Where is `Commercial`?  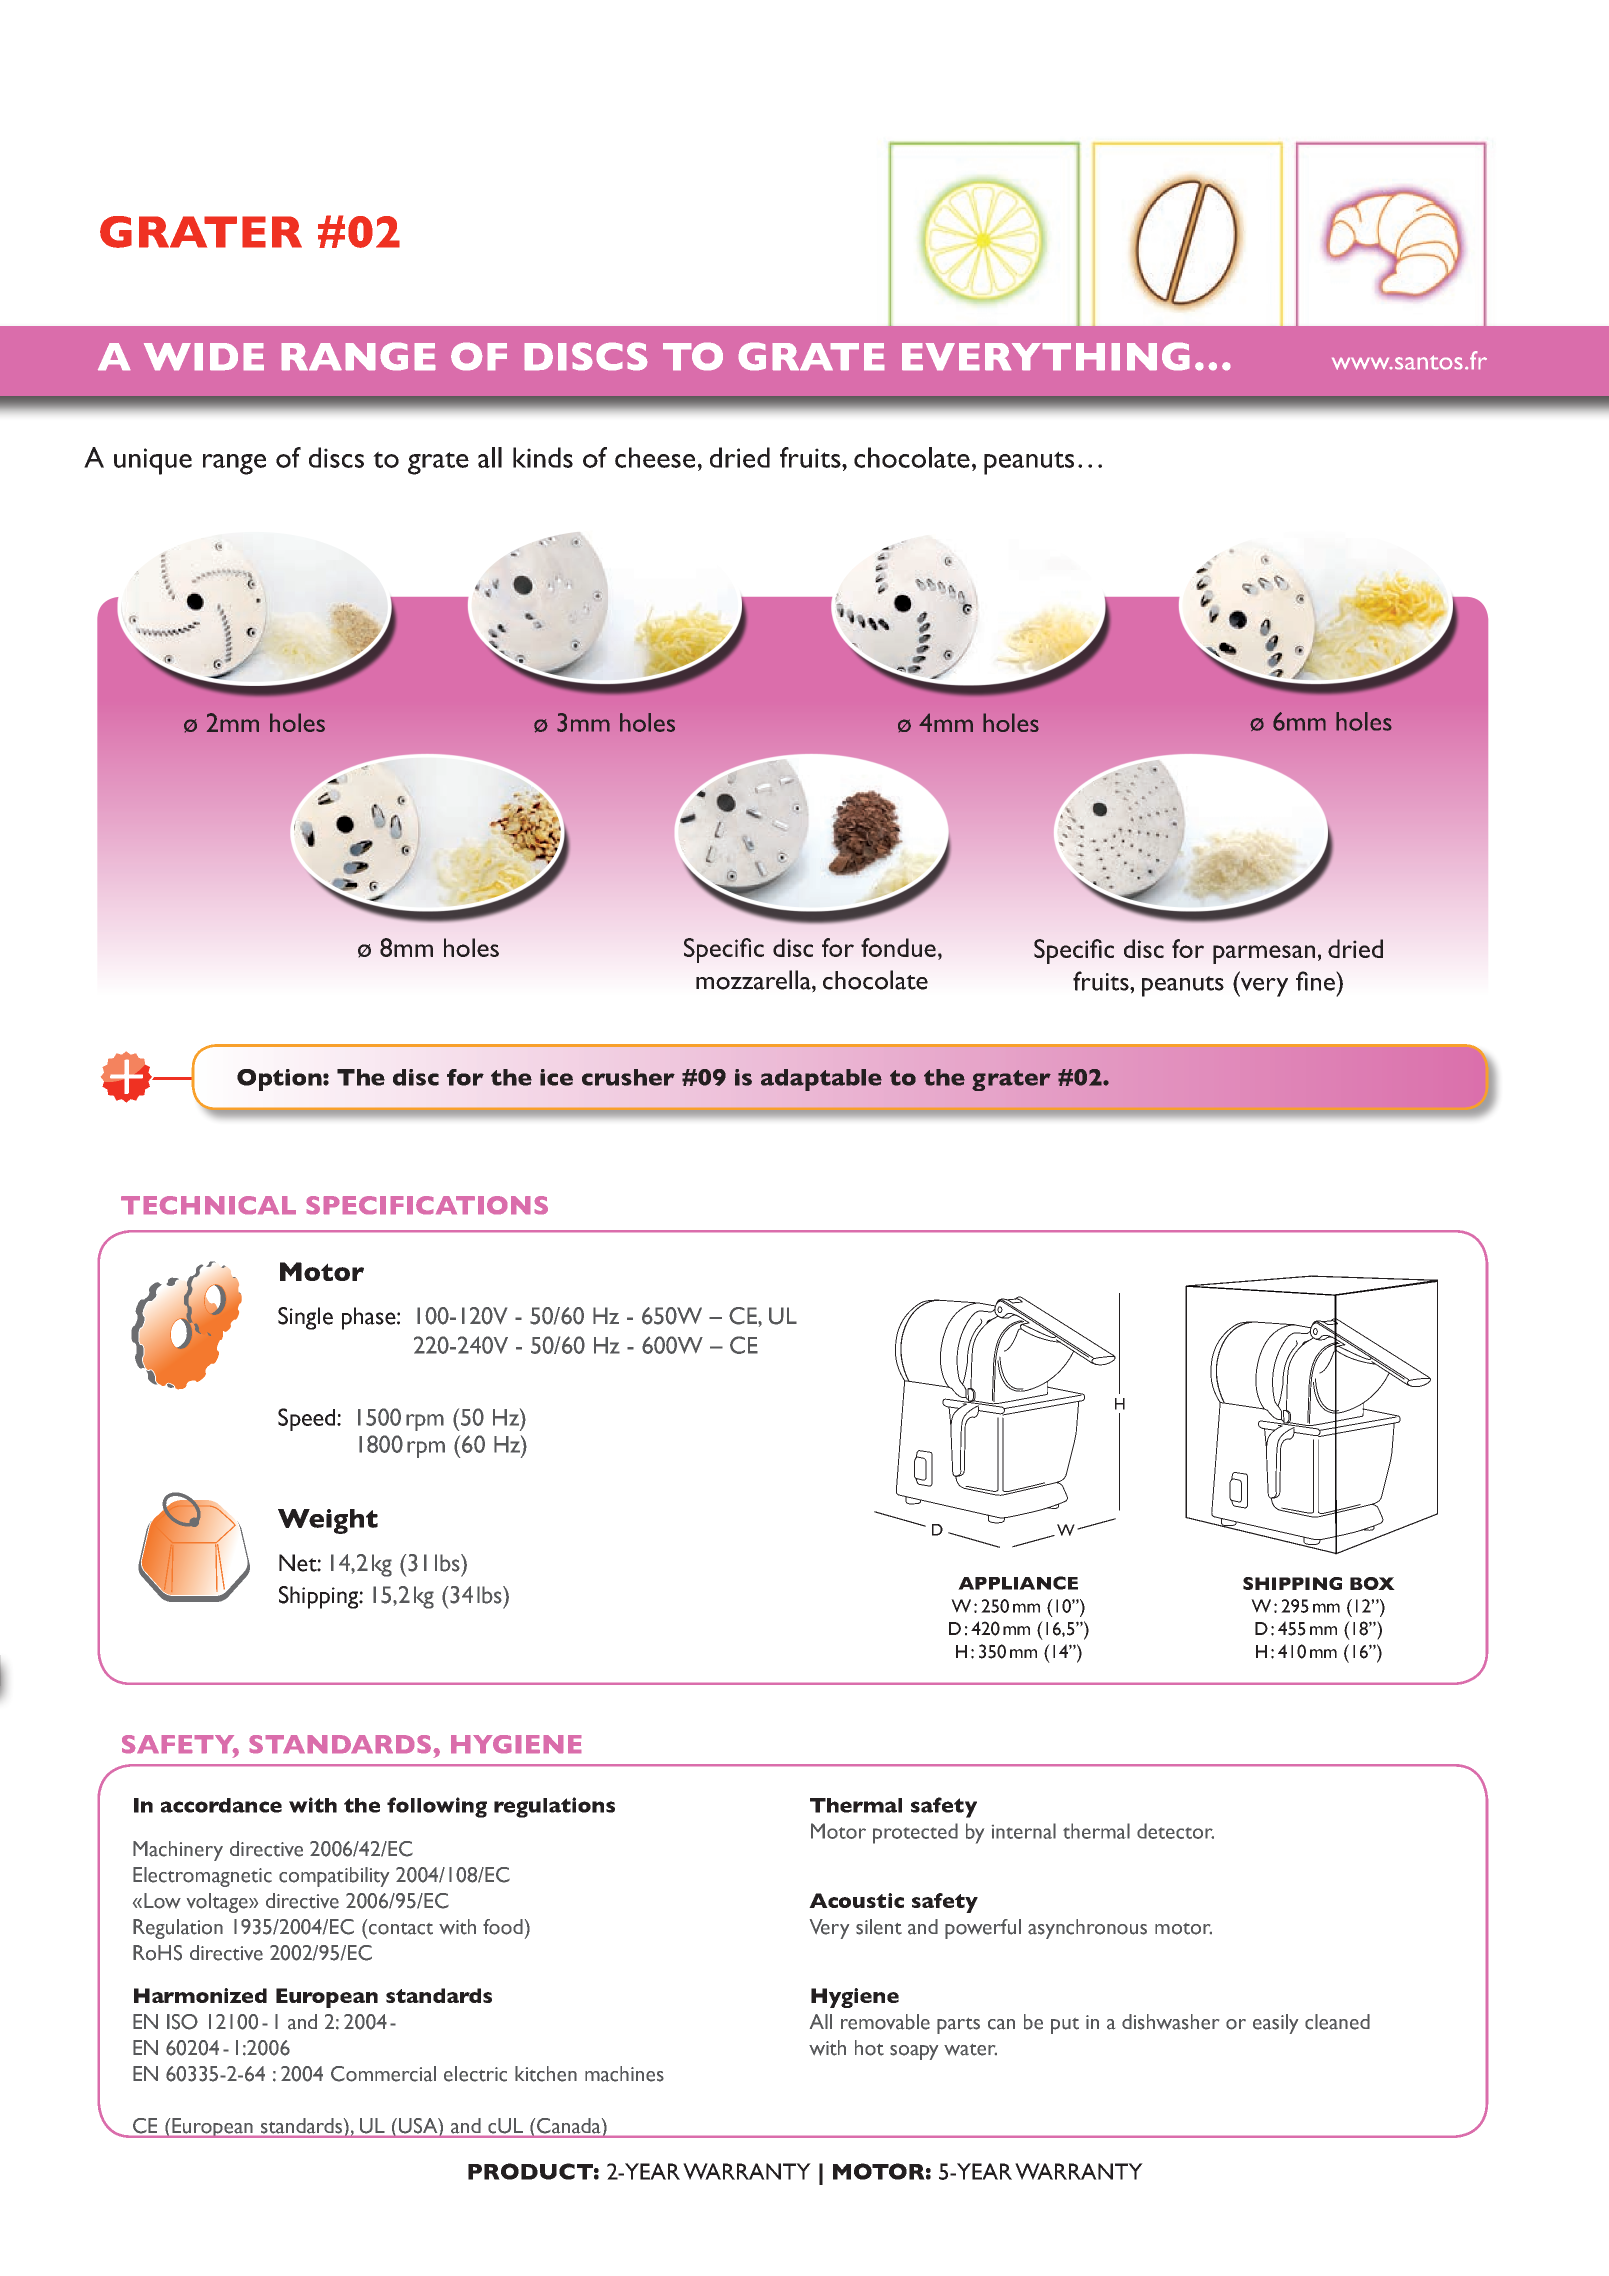
Commercial is located at coordinates (383, 2074).
